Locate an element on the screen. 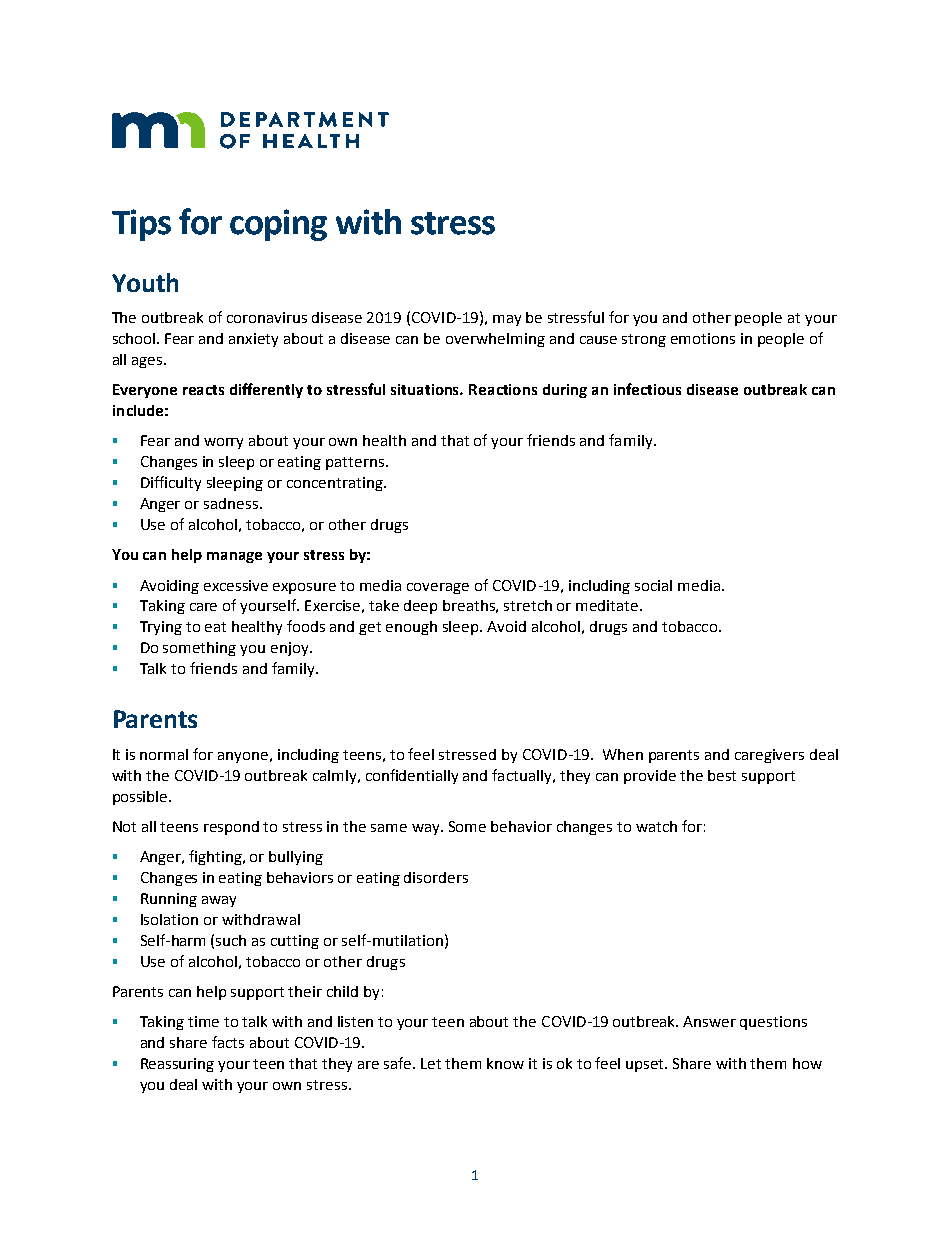 Image resolution: width=952 pixels, height=1233 pixels. normal is located at coordinates (164, 754).
